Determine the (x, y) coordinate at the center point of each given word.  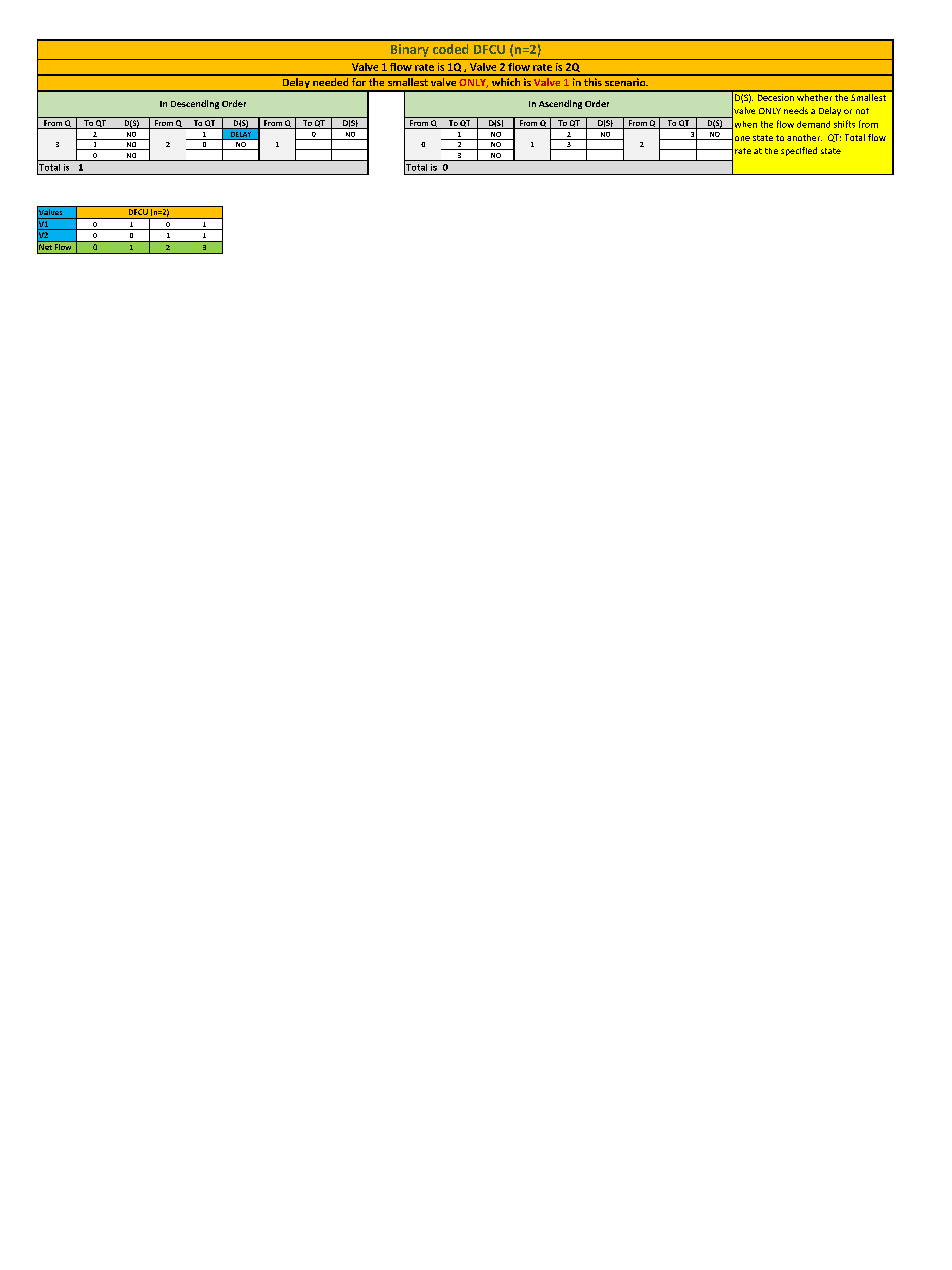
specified (799, 151)
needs (796, 110)
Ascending (560, 104)
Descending (195, 104)
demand (813, 124)
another (804, 137)
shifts (844, 124)
